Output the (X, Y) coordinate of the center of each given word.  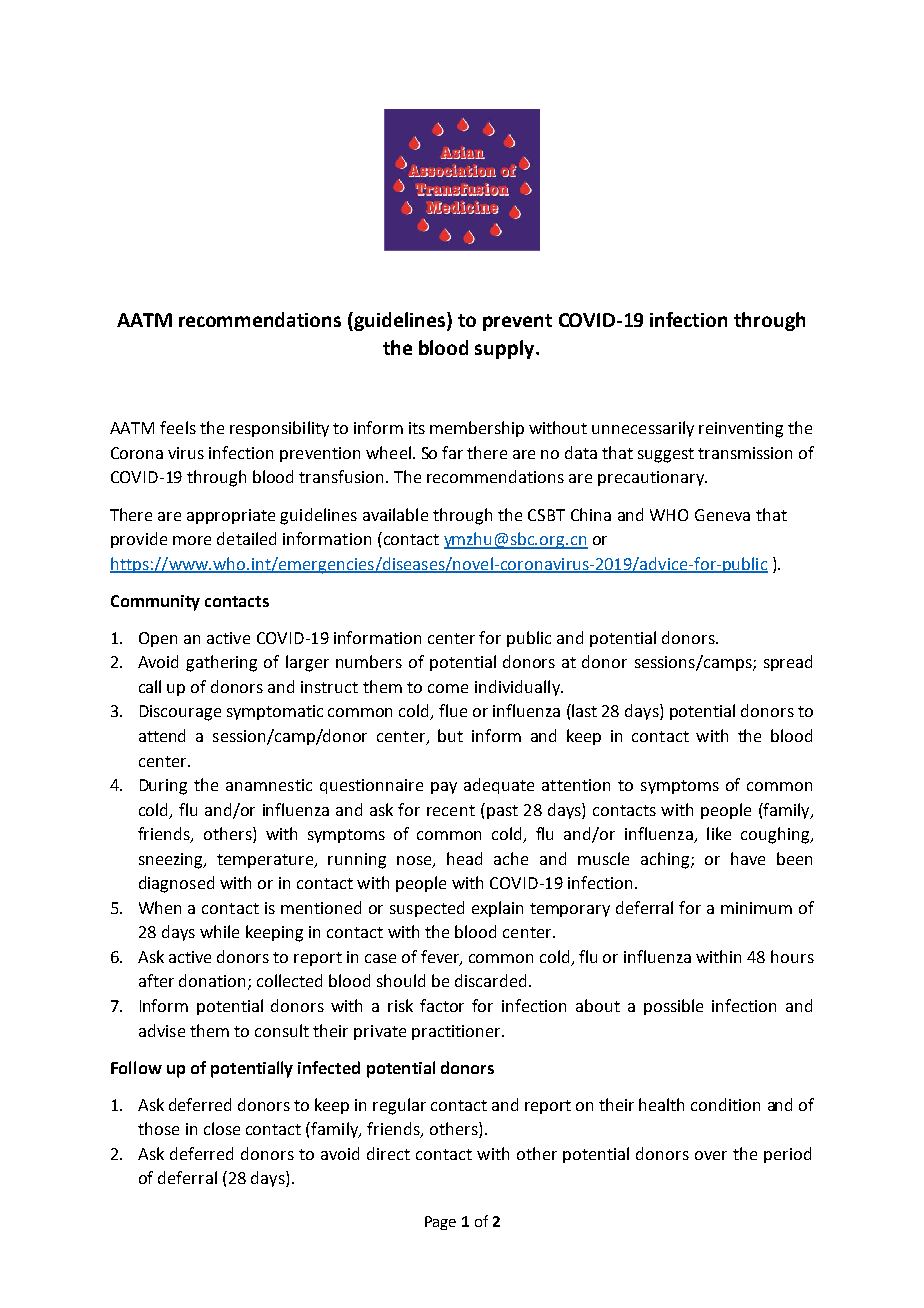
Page (440, 1223)
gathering (221, 663)
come (448, 688)
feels (178, 427)
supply (506, 349)
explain (497, 909)
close (222, 1128)
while (219, 931)
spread (788, 663)
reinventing (741, 430)
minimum (756, 908)
